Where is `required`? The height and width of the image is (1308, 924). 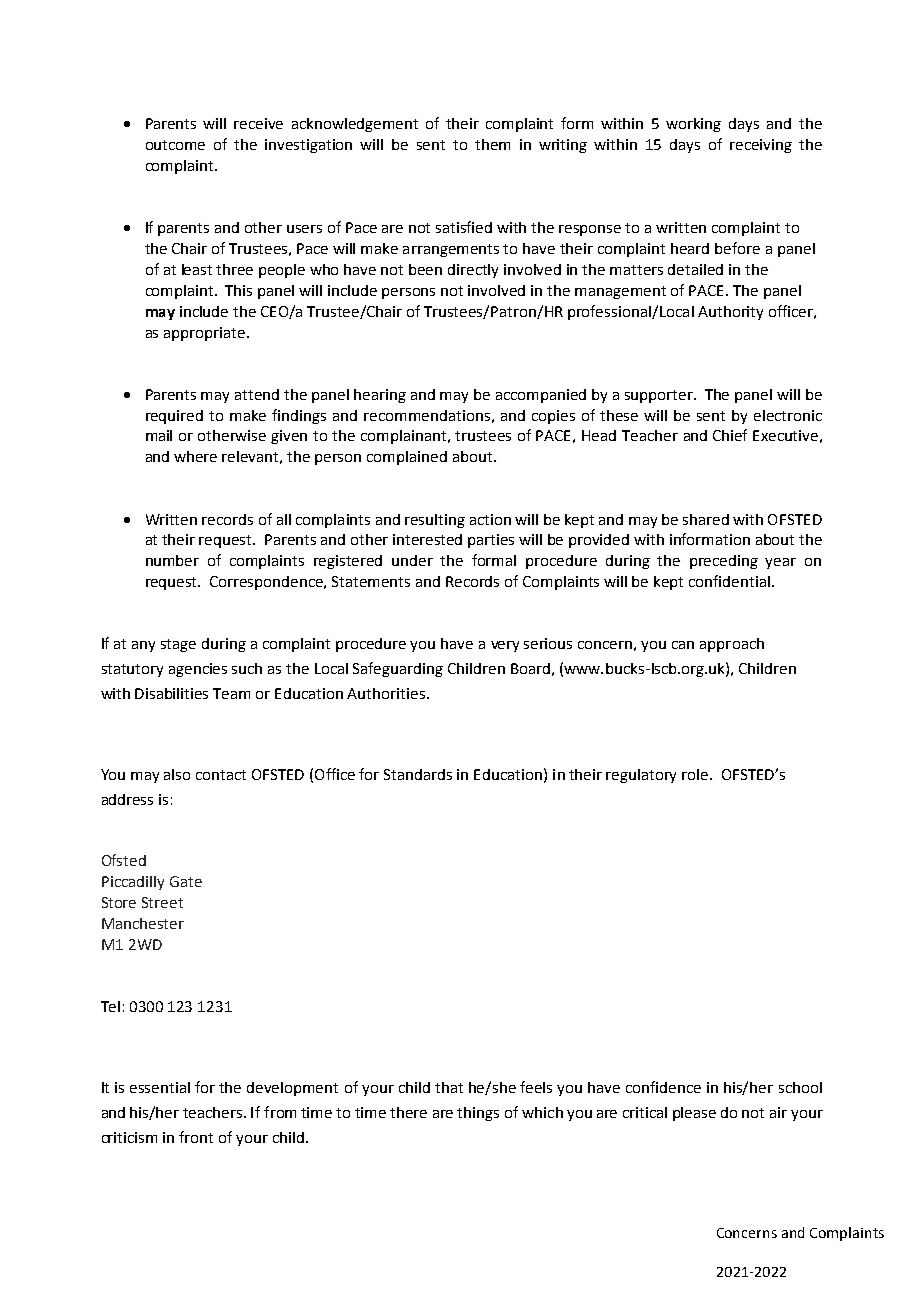
required is located at coordinates (174, 417).
